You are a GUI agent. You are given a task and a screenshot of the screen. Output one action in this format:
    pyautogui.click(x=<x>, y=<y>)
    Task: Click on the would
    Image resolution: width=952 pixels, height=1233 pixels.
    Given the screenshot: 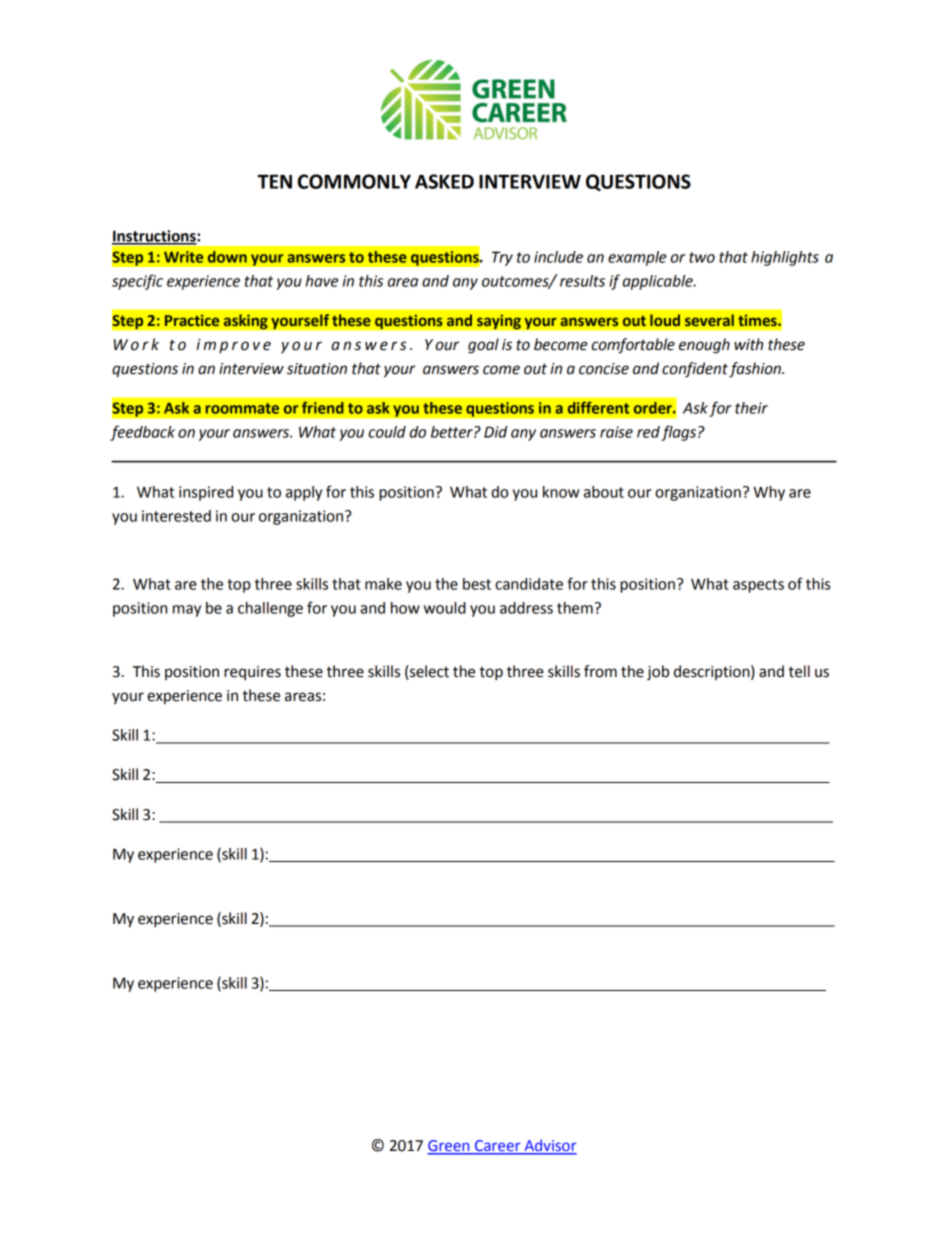 What is the action you would take?
    pyautogui.click(x=445, y=608)
